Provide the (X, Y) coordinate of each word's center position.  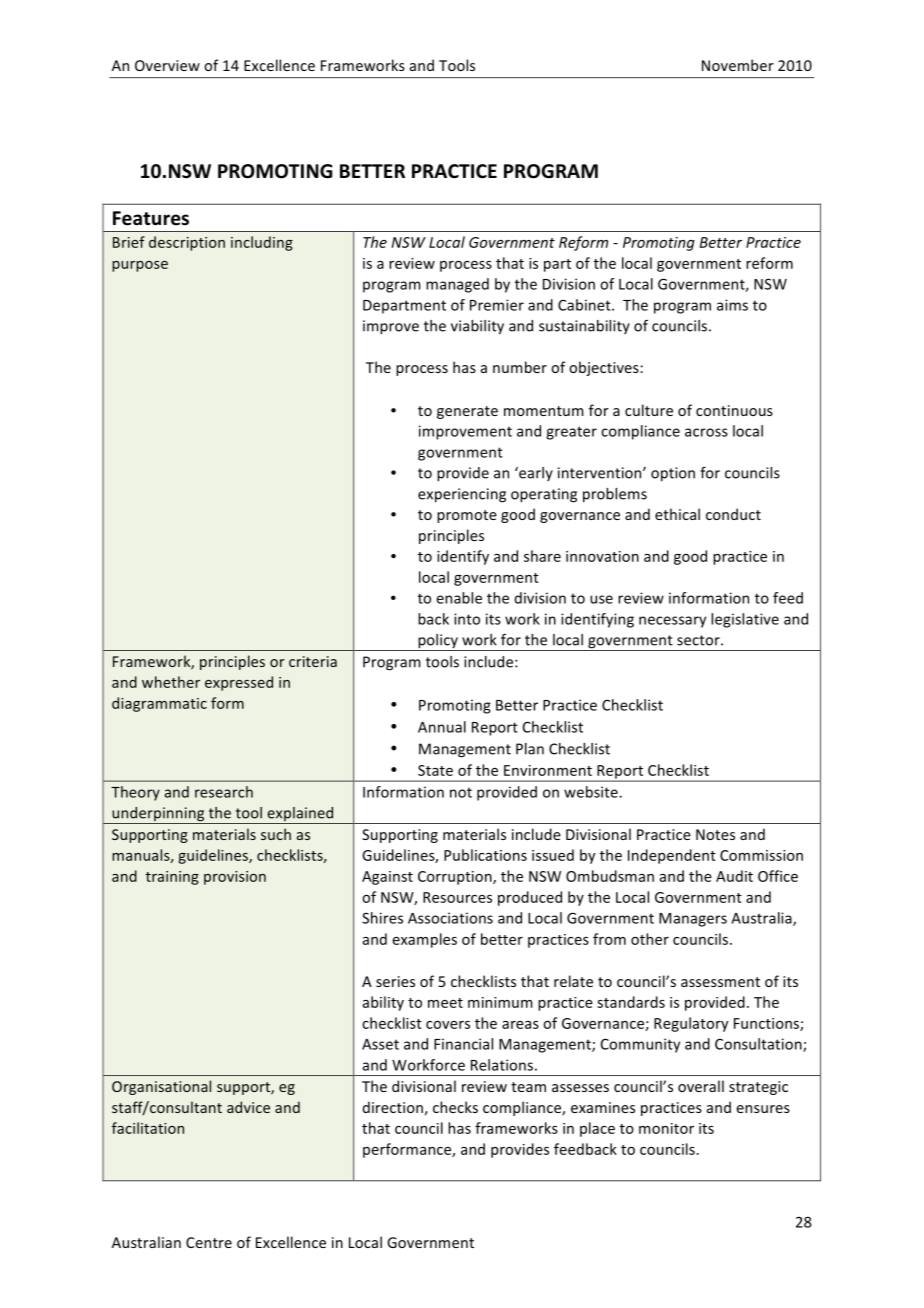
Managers (693, 920)
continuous (734, 410)
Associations (450, 918)
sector (699, 640)
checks (455, 1107)
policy (438, 642)
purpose (140, 266)
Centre (209, 1242)
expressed (239, 683)
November (738, 65)
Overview (167, 65)
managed (457, 285)
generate (467, 412)
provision (235, 878)
